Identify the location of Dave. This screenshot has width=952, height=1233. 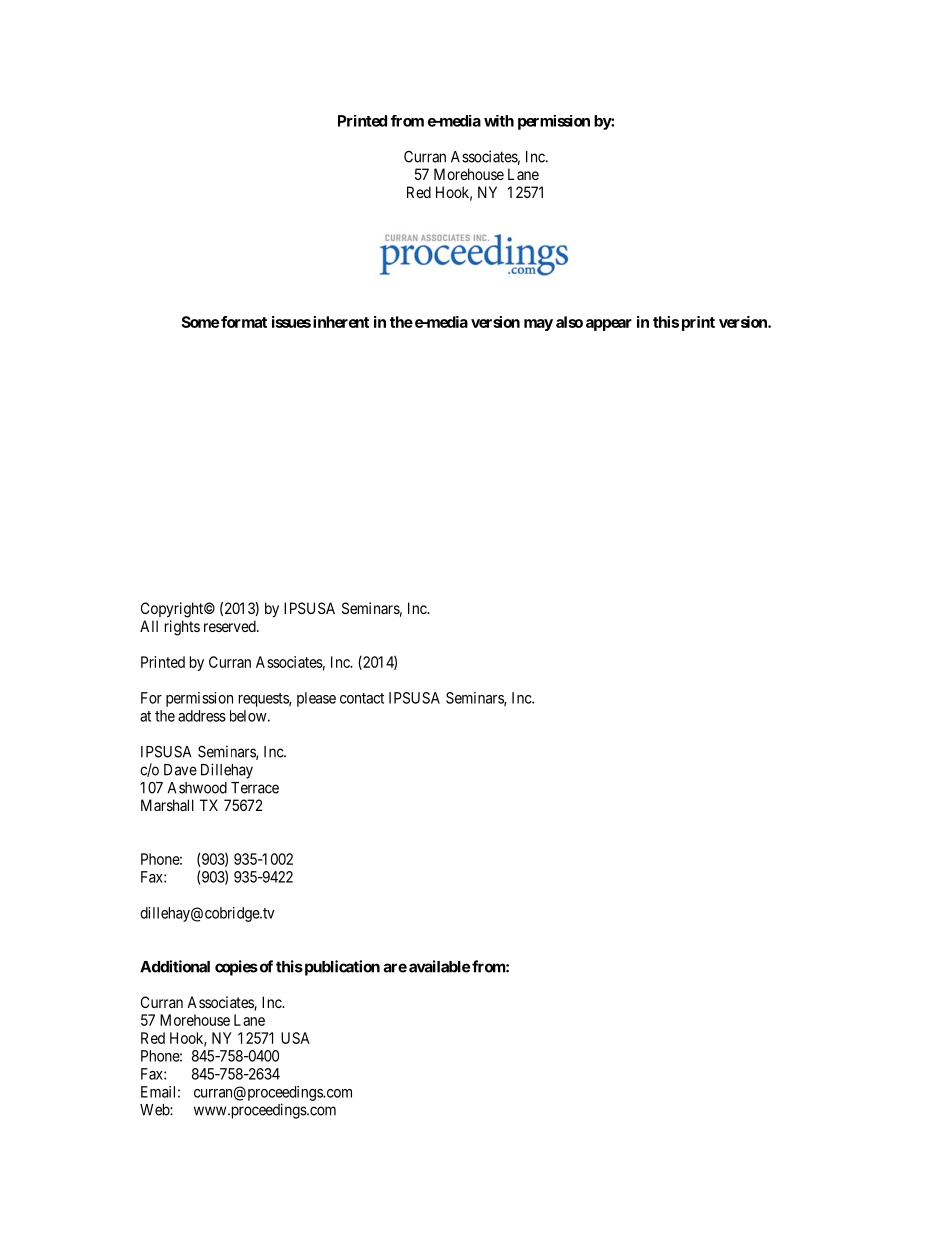
(180, 770).
